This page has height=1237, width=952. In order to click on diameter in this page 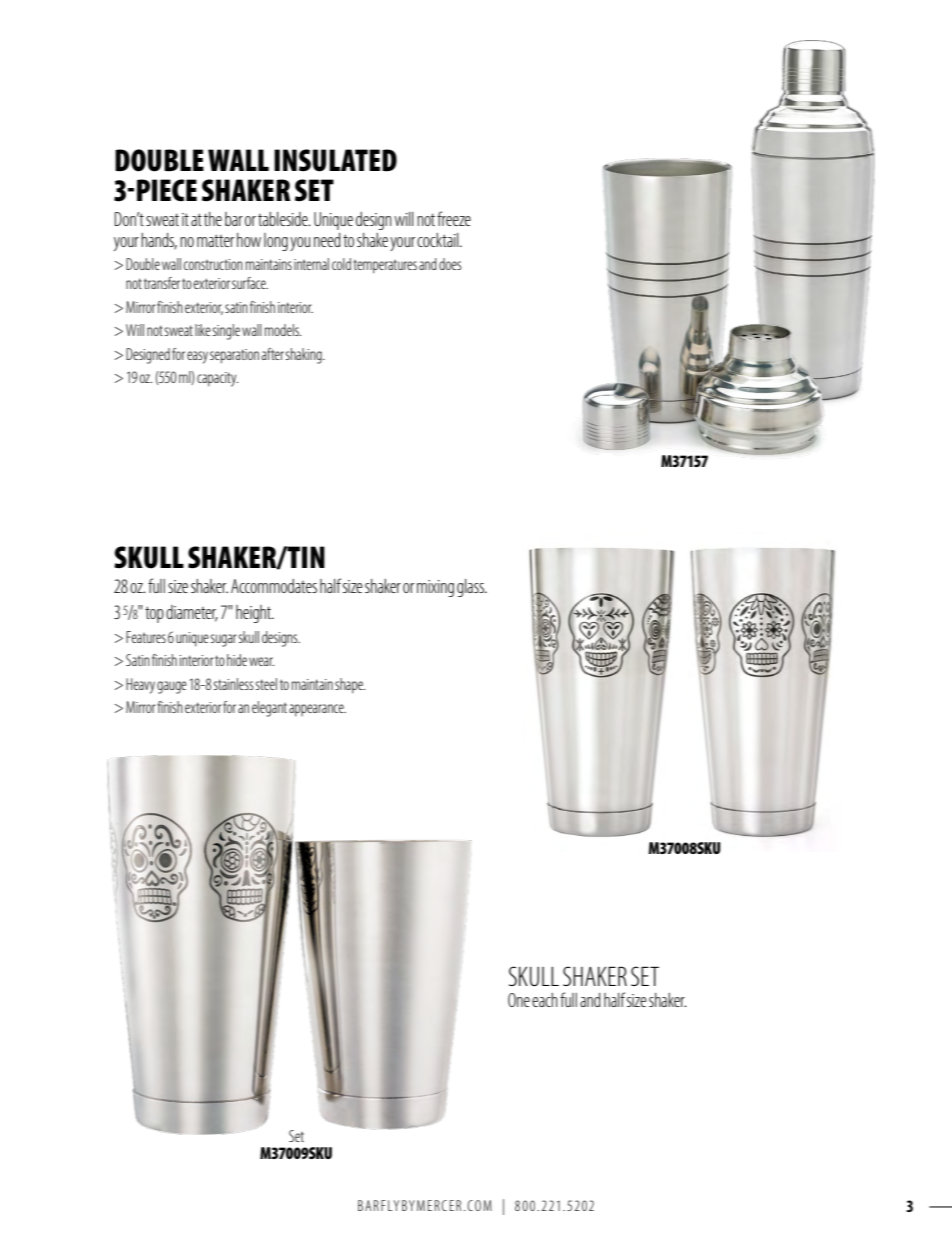, I will do `click(192, 613)`.
